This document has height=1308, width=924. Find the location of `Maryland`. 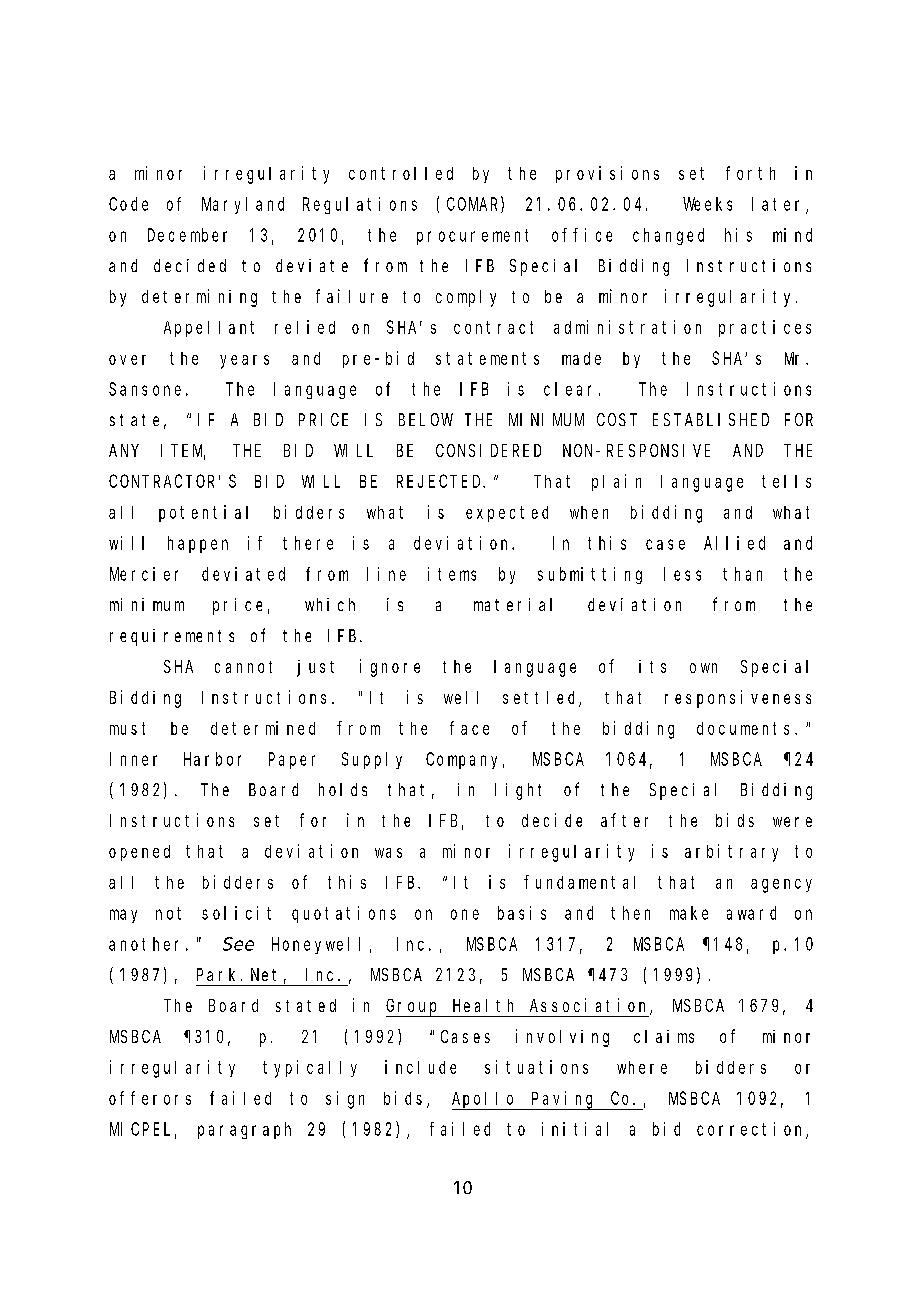

Maryland is located at coordinates (243, 205).
